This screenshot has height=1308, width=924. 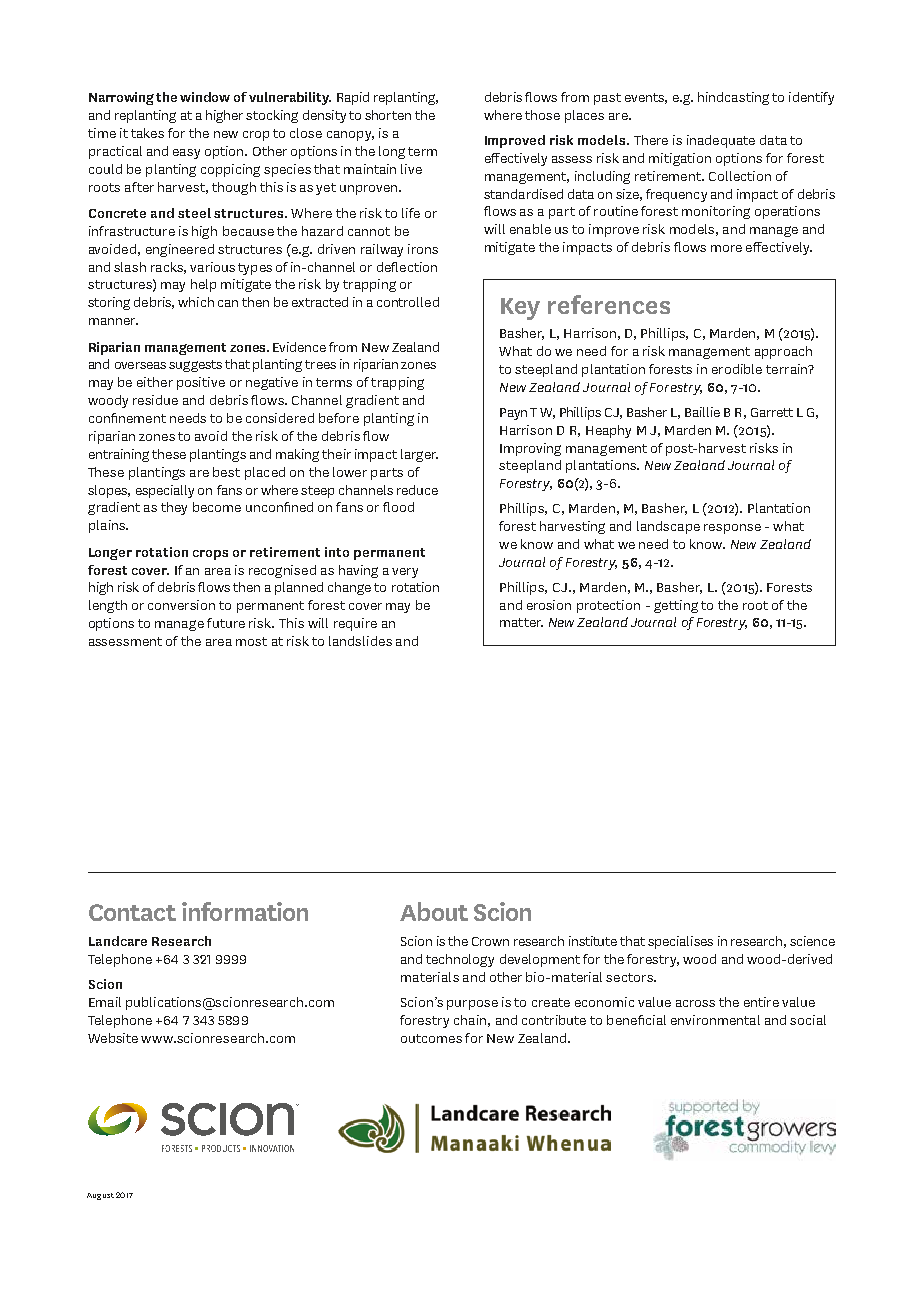 What do you see at coordinates (186, 154) in the screenshot?
I see `easy` at bounding box center [186, 154].
